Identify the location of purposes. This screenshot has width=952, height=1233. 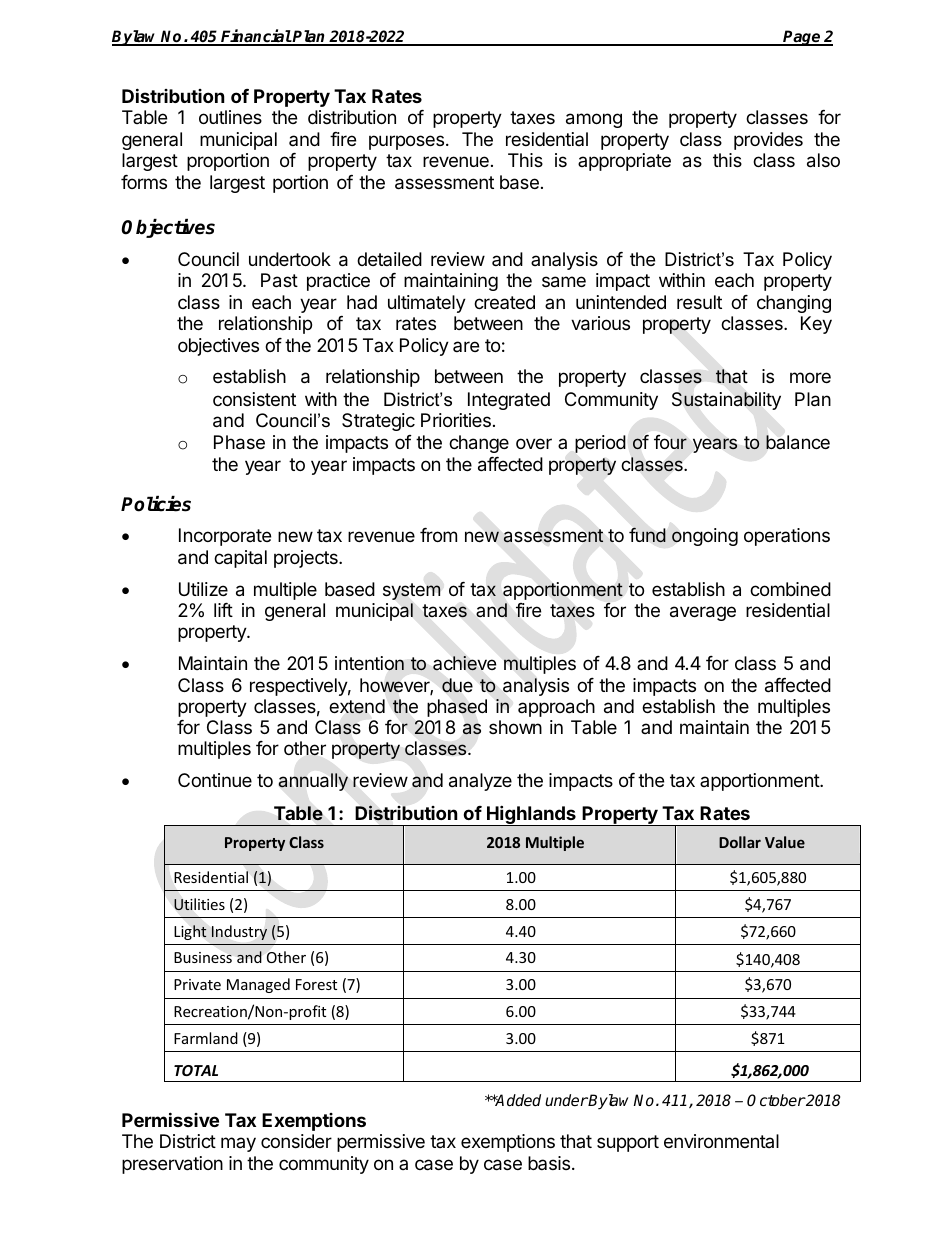
(406, 142).
